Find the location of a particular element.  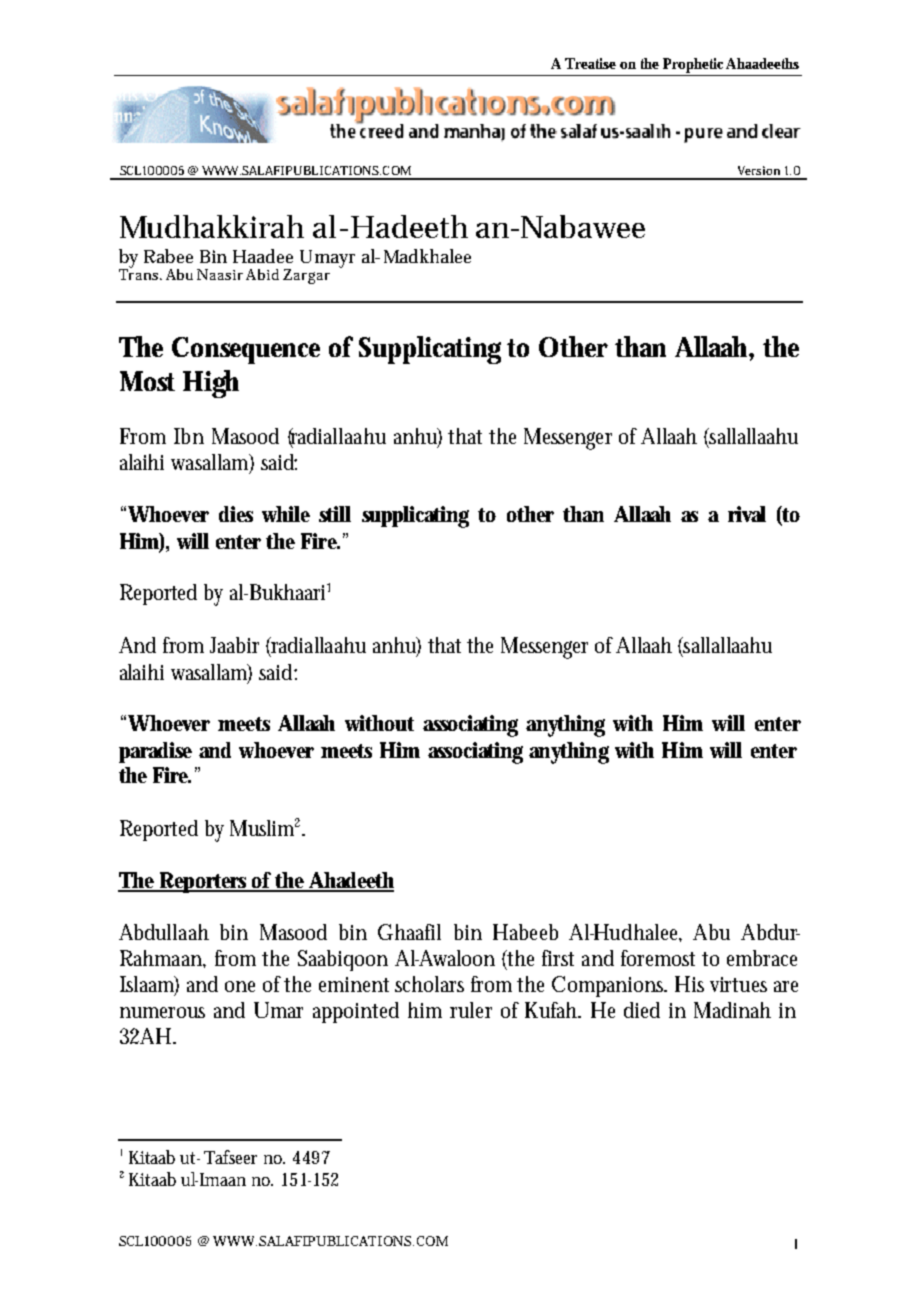

while is located at coordinates (286, 514).
